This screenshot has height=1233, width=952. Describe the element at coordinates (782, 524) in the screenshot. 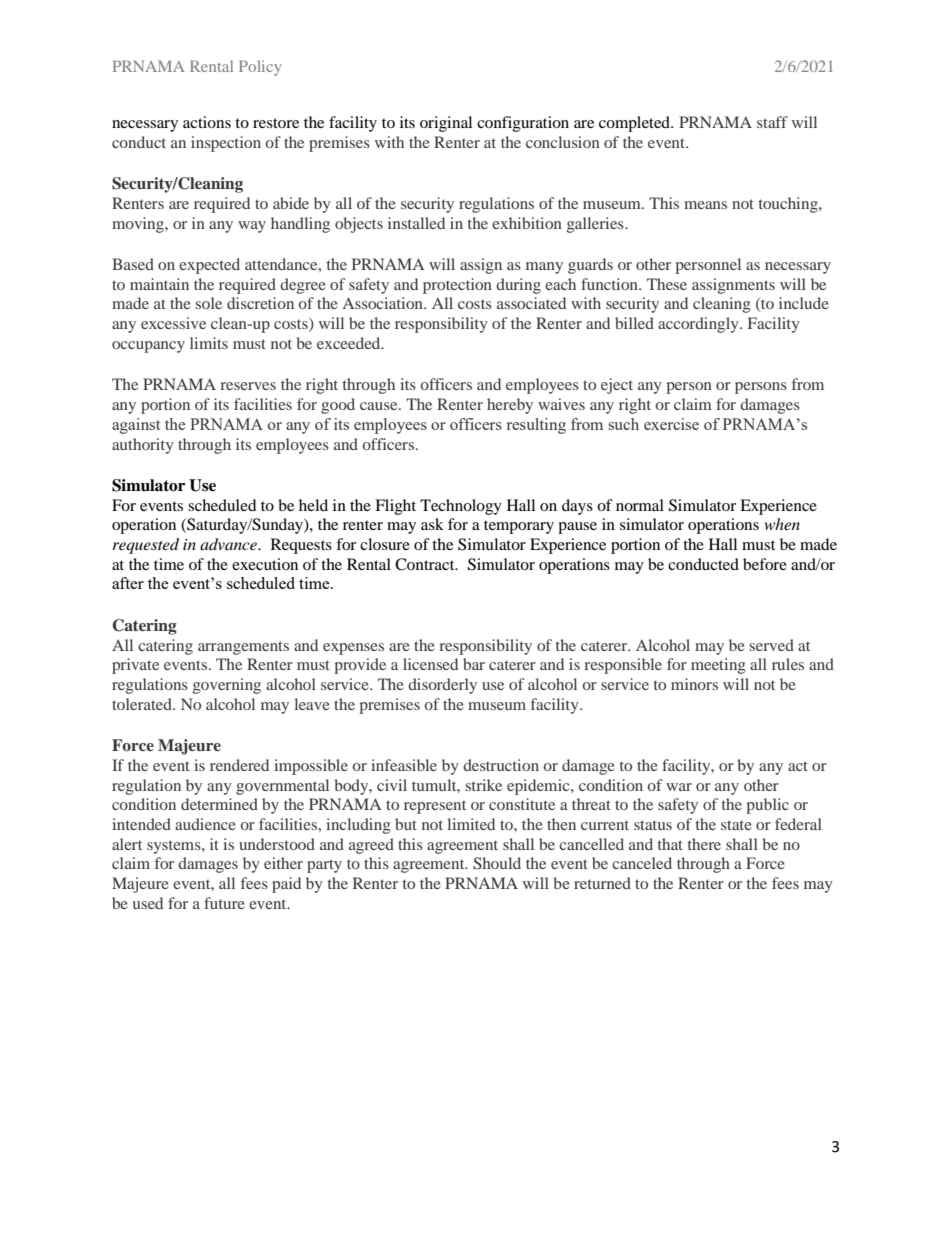

I see `when` at that location.
